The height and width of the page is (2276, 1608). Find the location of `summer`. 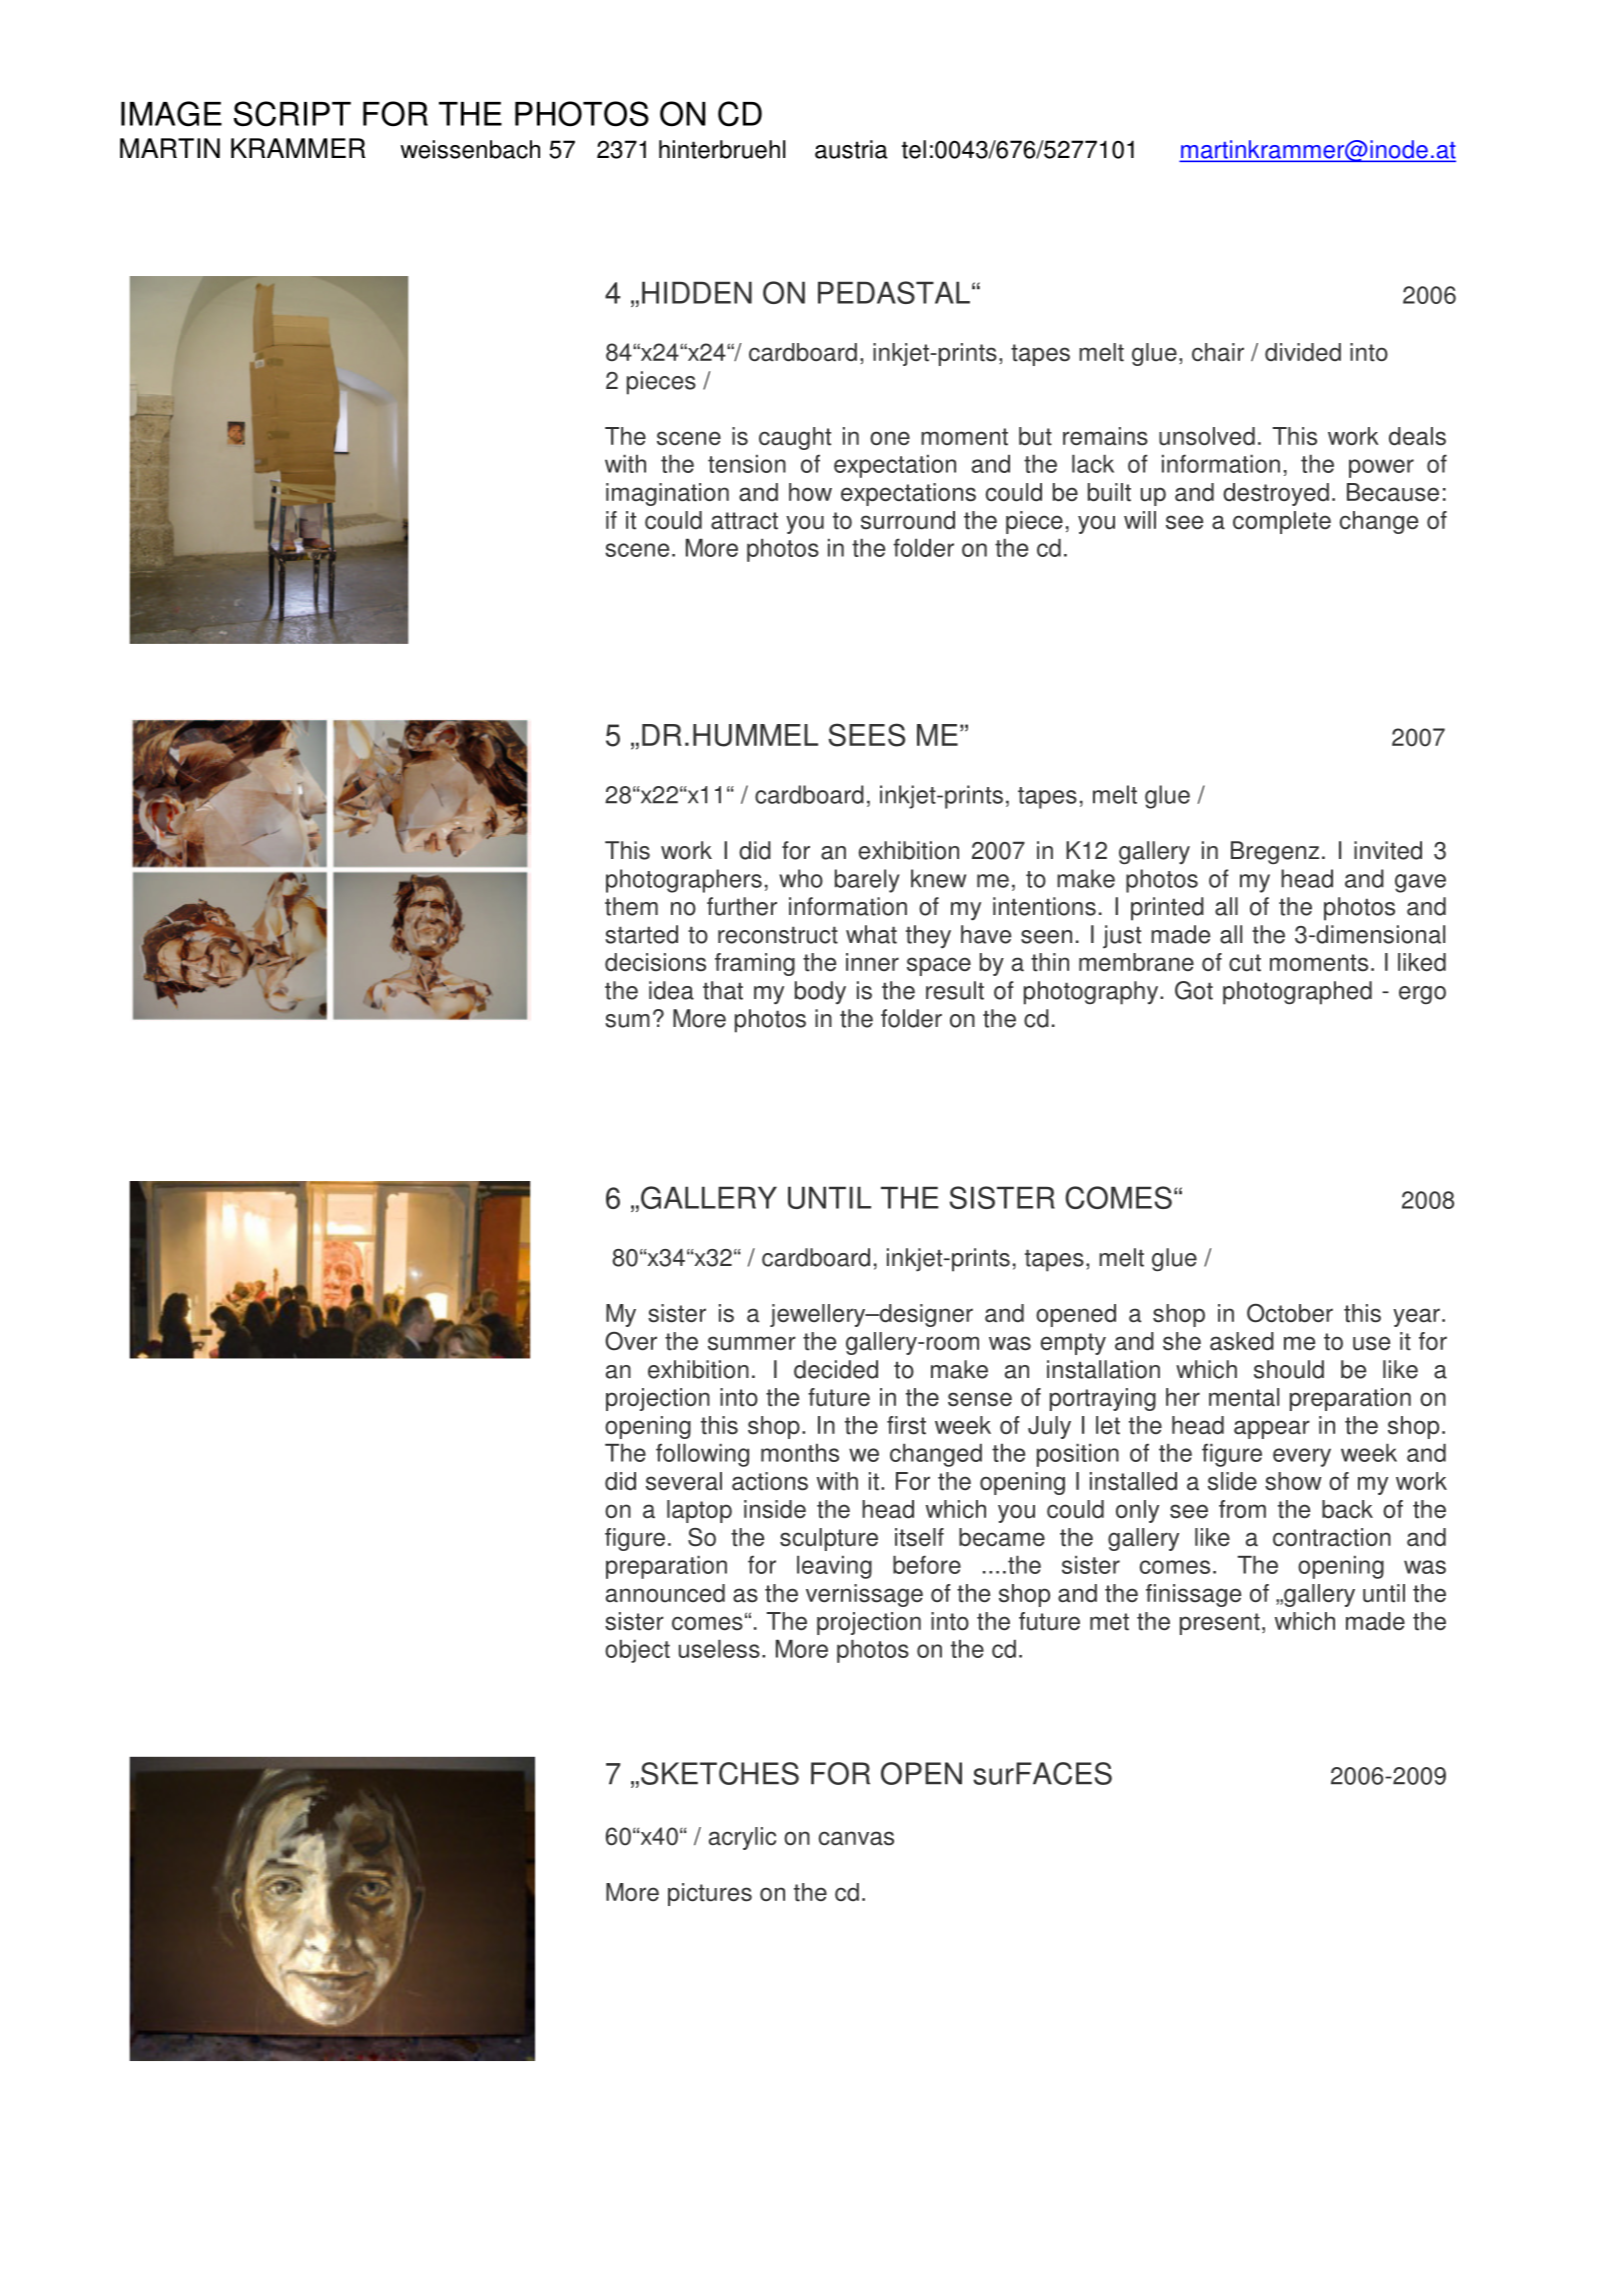

summer is located at coordinates (752, 1343).
